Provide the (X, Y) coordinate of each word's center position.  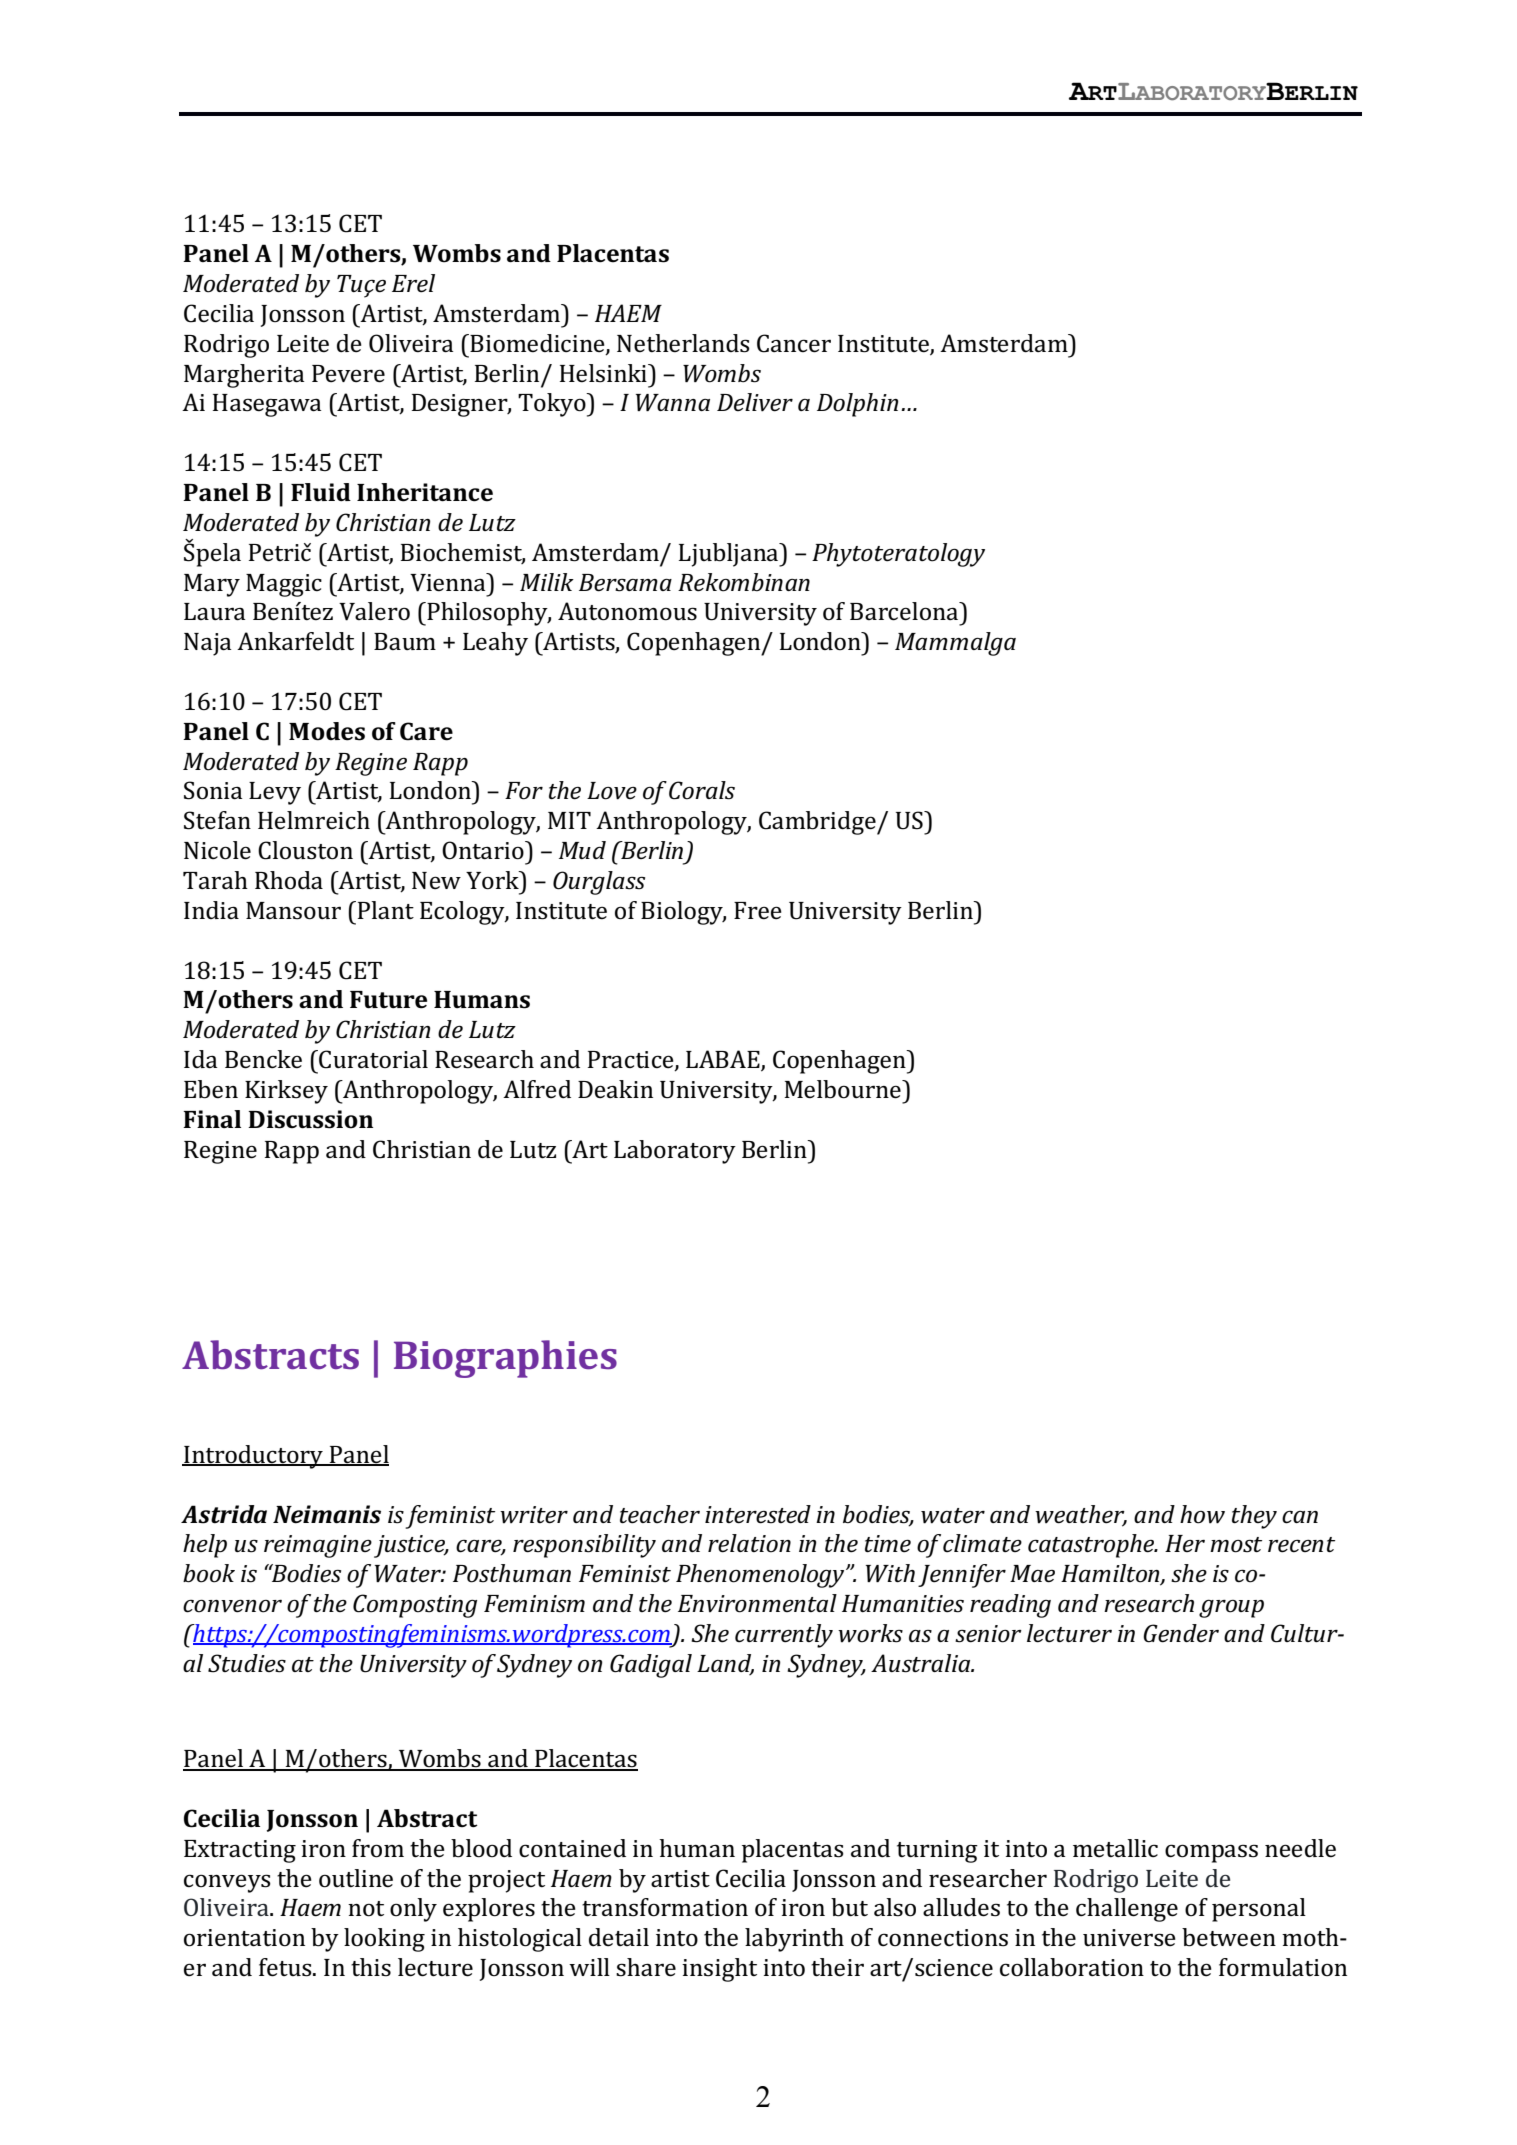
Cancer (794, 343)
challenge (1127, 1910)
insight (719, 1970)
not (366, 1909)
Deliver (755, 402)
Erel (413, 283)
